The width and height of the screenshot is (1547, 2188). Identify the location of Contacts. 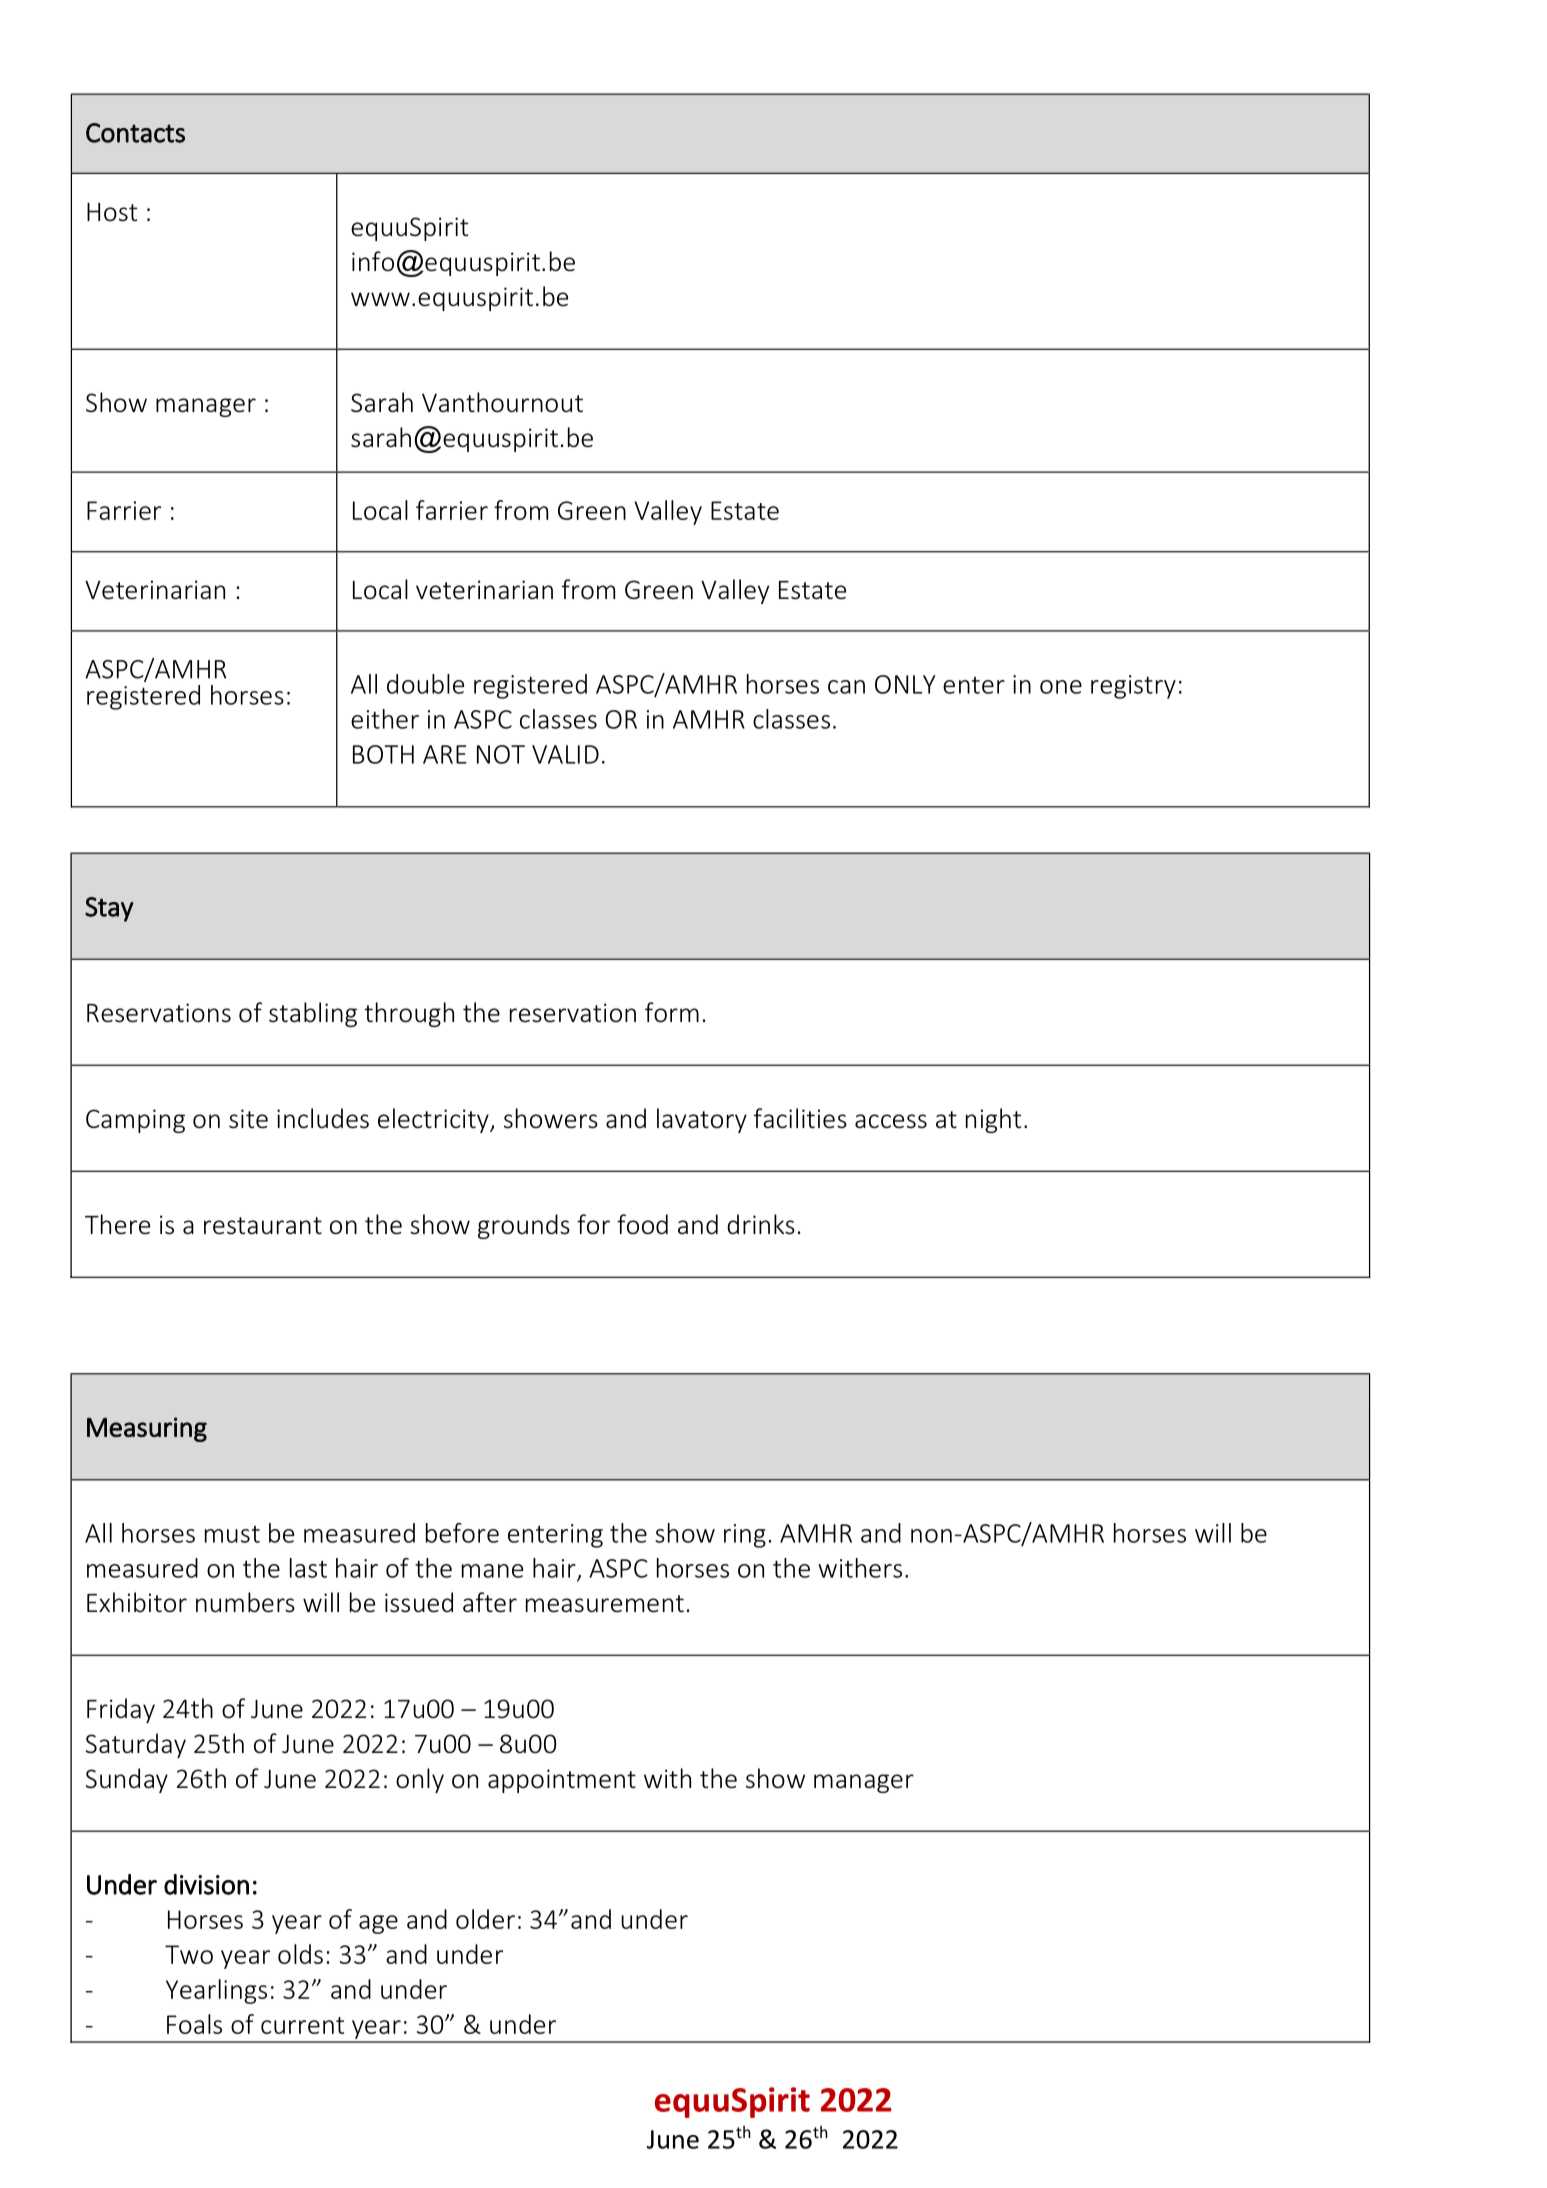
(135, 133).
